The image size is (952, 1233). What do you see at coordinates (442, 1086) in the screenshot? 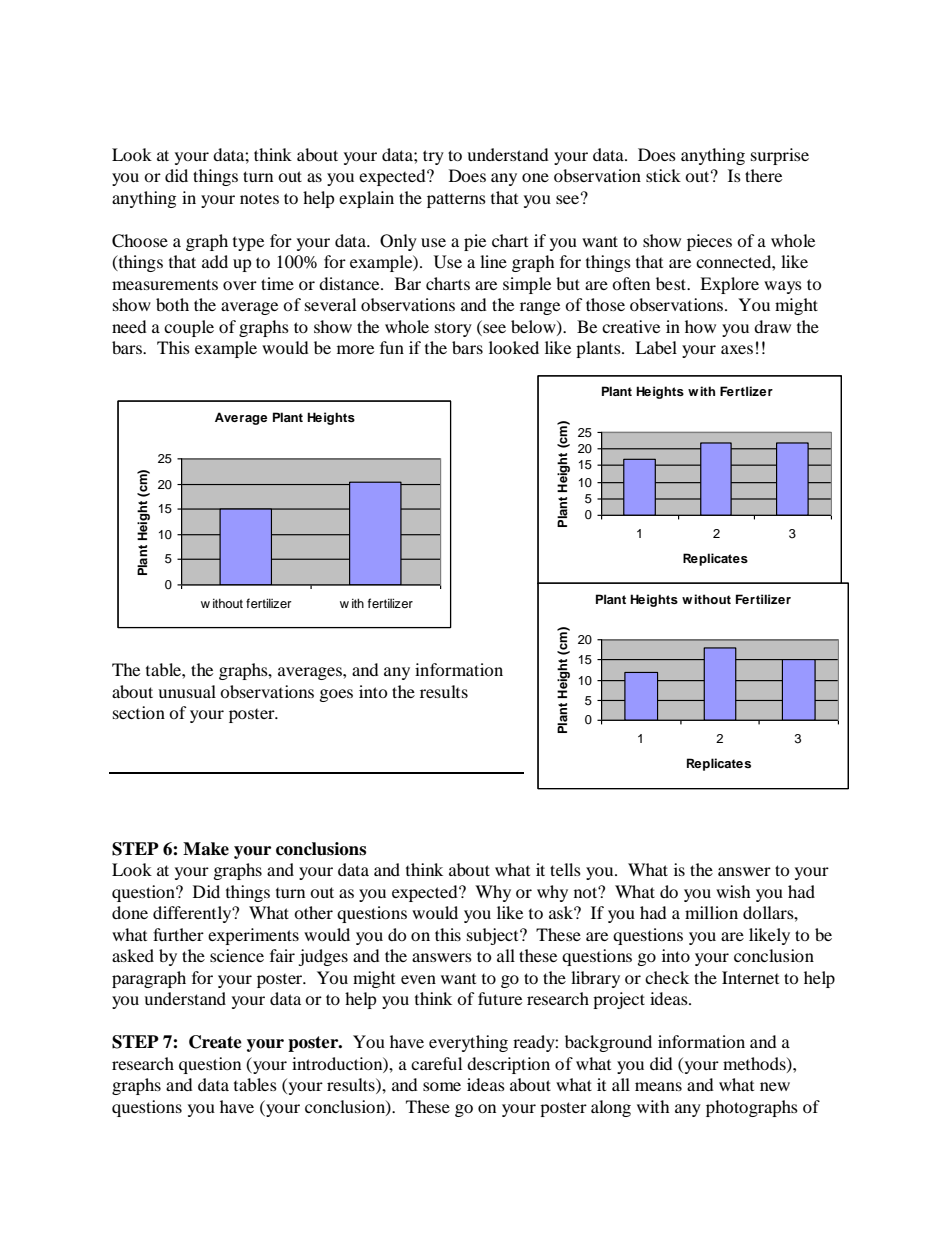
I see `some` at bounding box center [442, 1086].
